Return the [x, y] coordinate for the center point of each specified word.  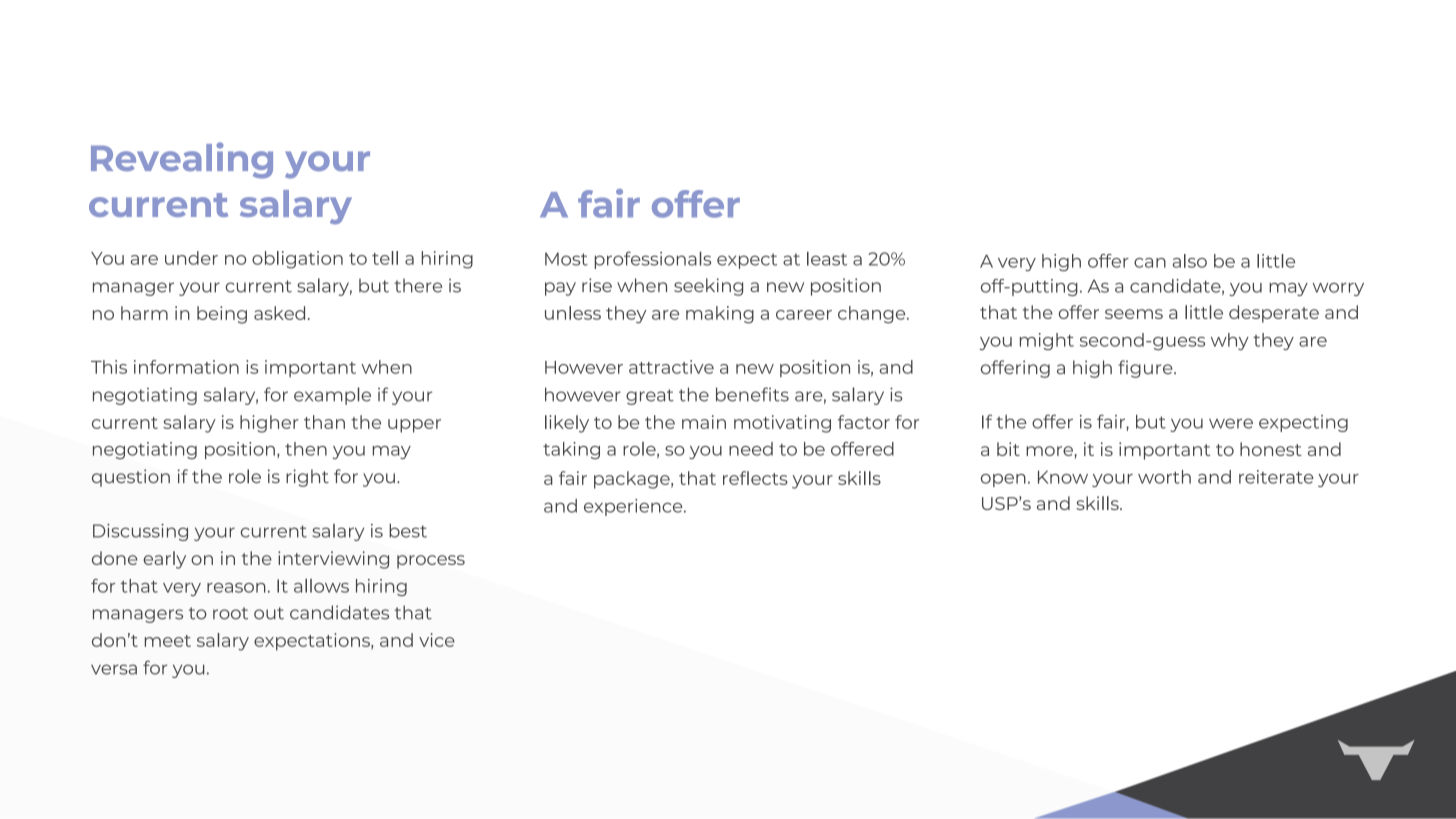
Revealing [182, 160]
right [307, 478]
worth [1164, 477]
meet [168, 641]
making [720, 315]
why [1230, 341]
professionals [653, 260]
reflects [755, 478]
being [222, 315]
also [1190, 261]
